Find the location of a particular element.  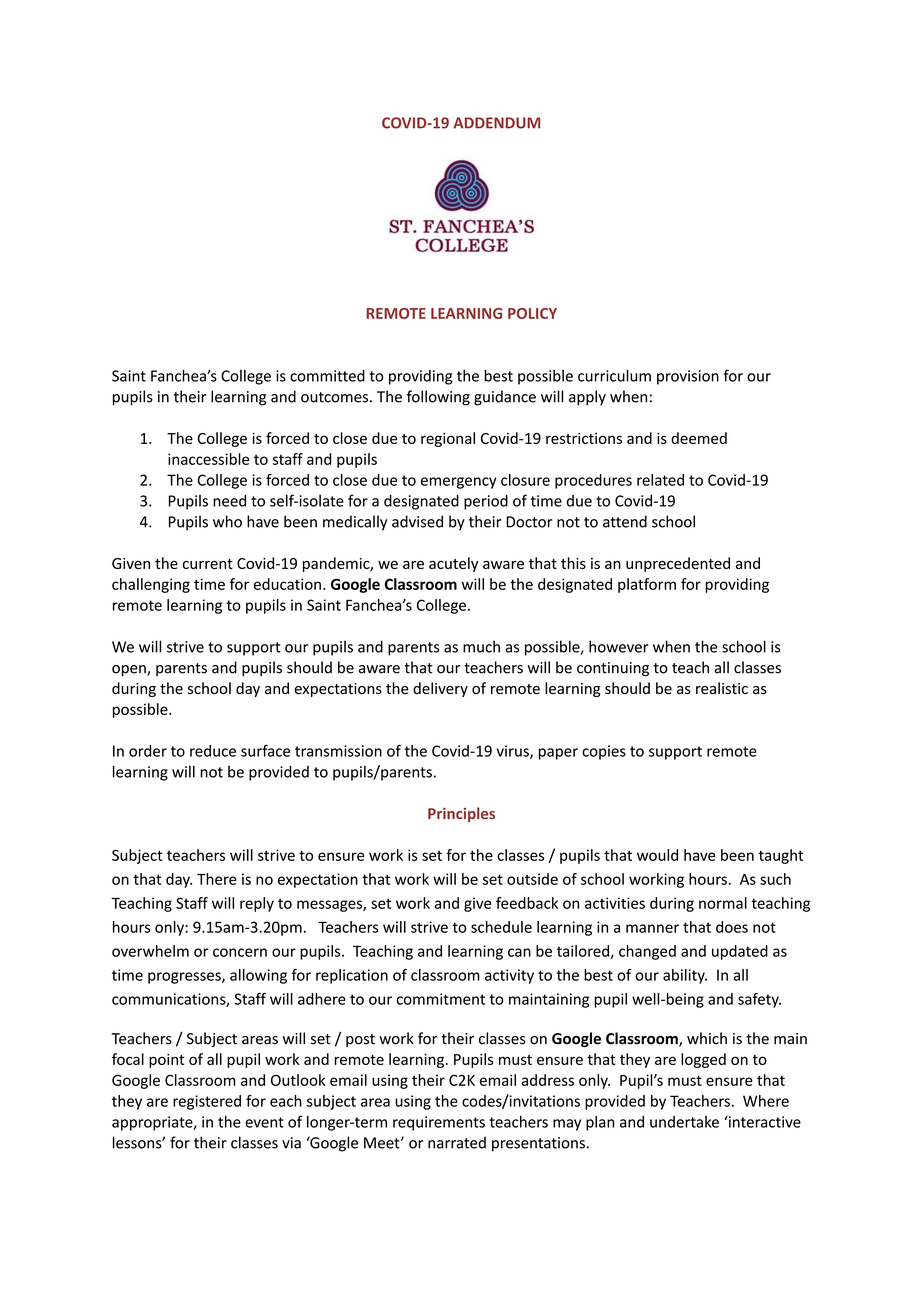

realistic is located at coordinates (722, 688).
